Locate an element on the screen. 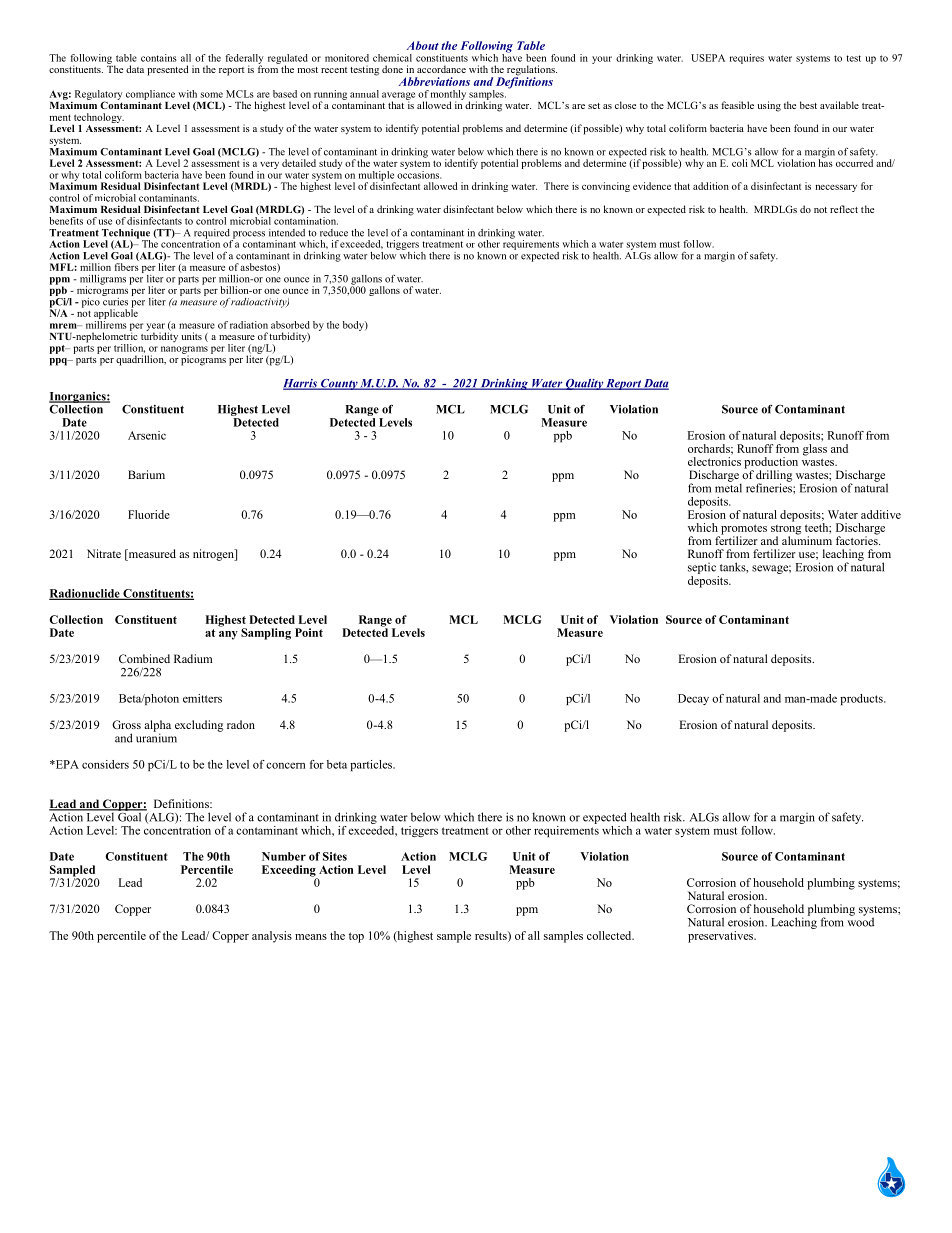 The image size is (952, 1233). accordance is located at coordinates (441, 69).
